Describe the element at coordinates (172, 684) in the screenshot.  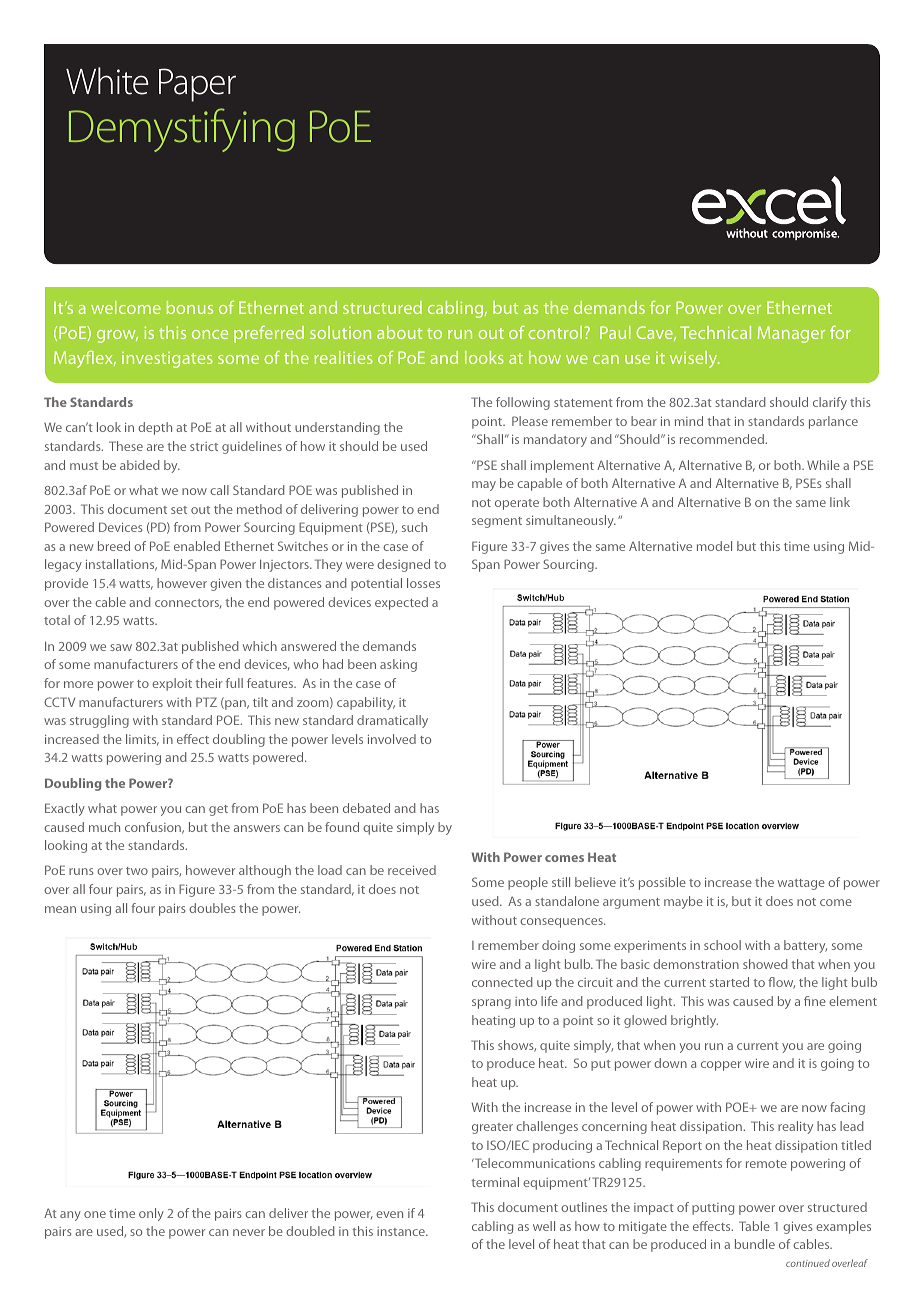
I see `exploit` at that location.
